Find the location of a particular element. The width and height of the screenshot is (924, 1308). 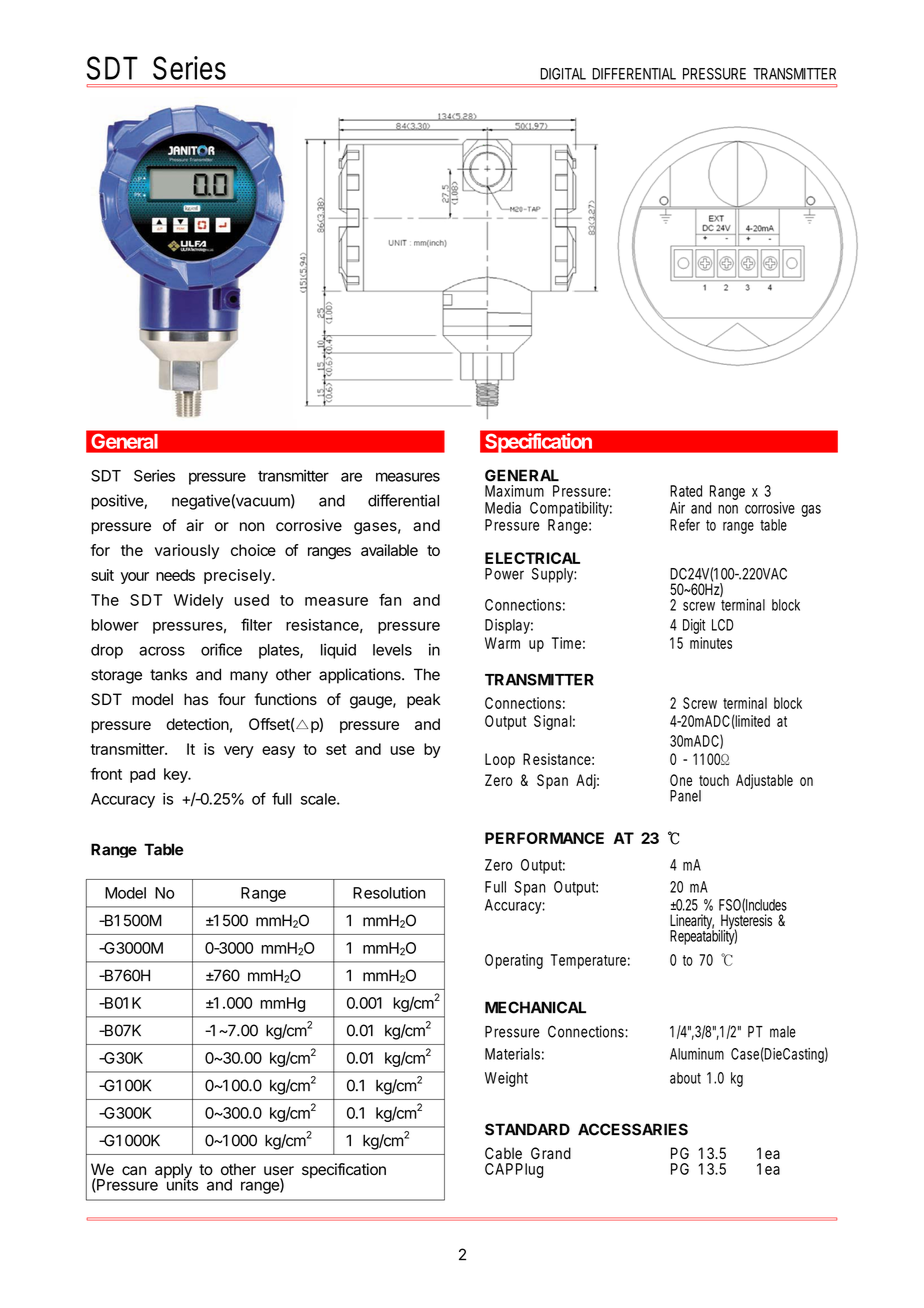

Rated is located at coordinates (686, 491).
